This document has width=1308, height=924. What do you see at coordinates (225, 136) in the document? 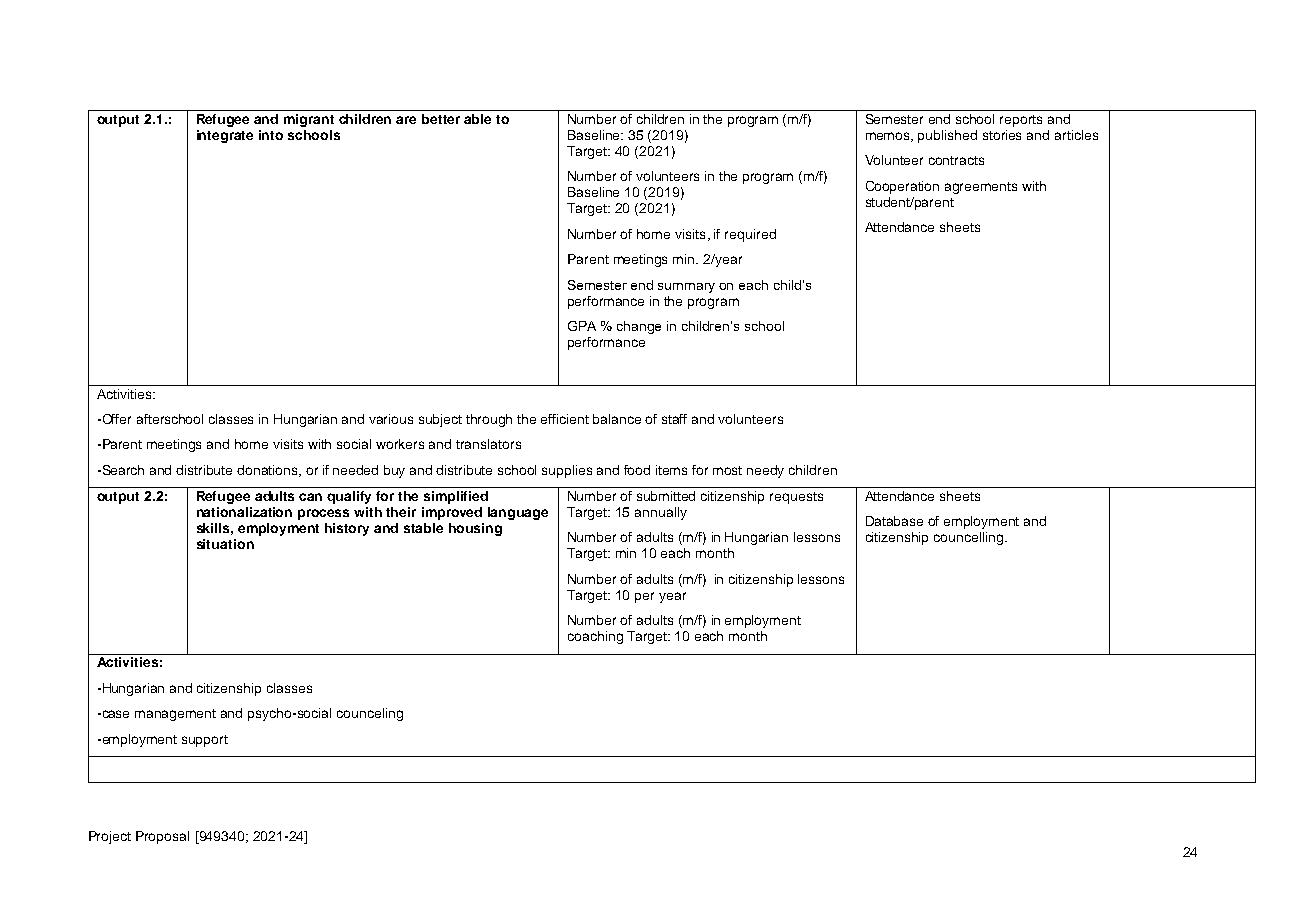
I see `integrate` at bounding box center [225, 136].
